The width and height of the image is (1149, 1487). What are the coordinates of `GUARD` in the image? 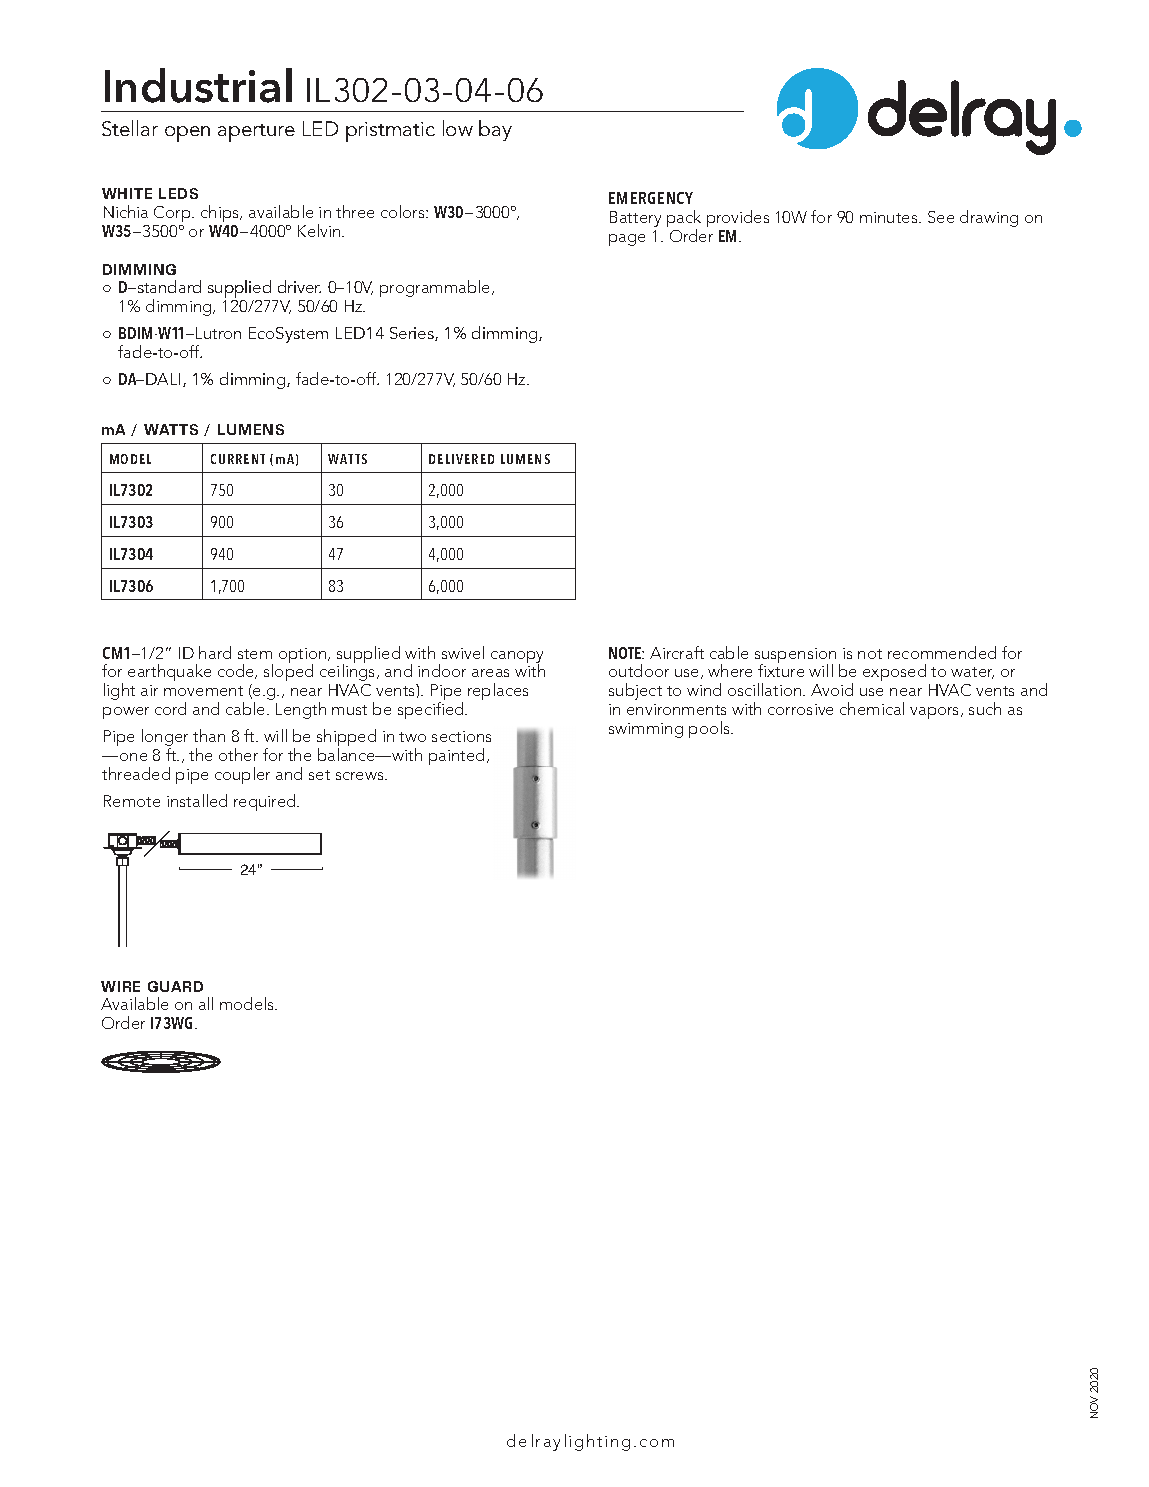 It's located at (175, 986).
